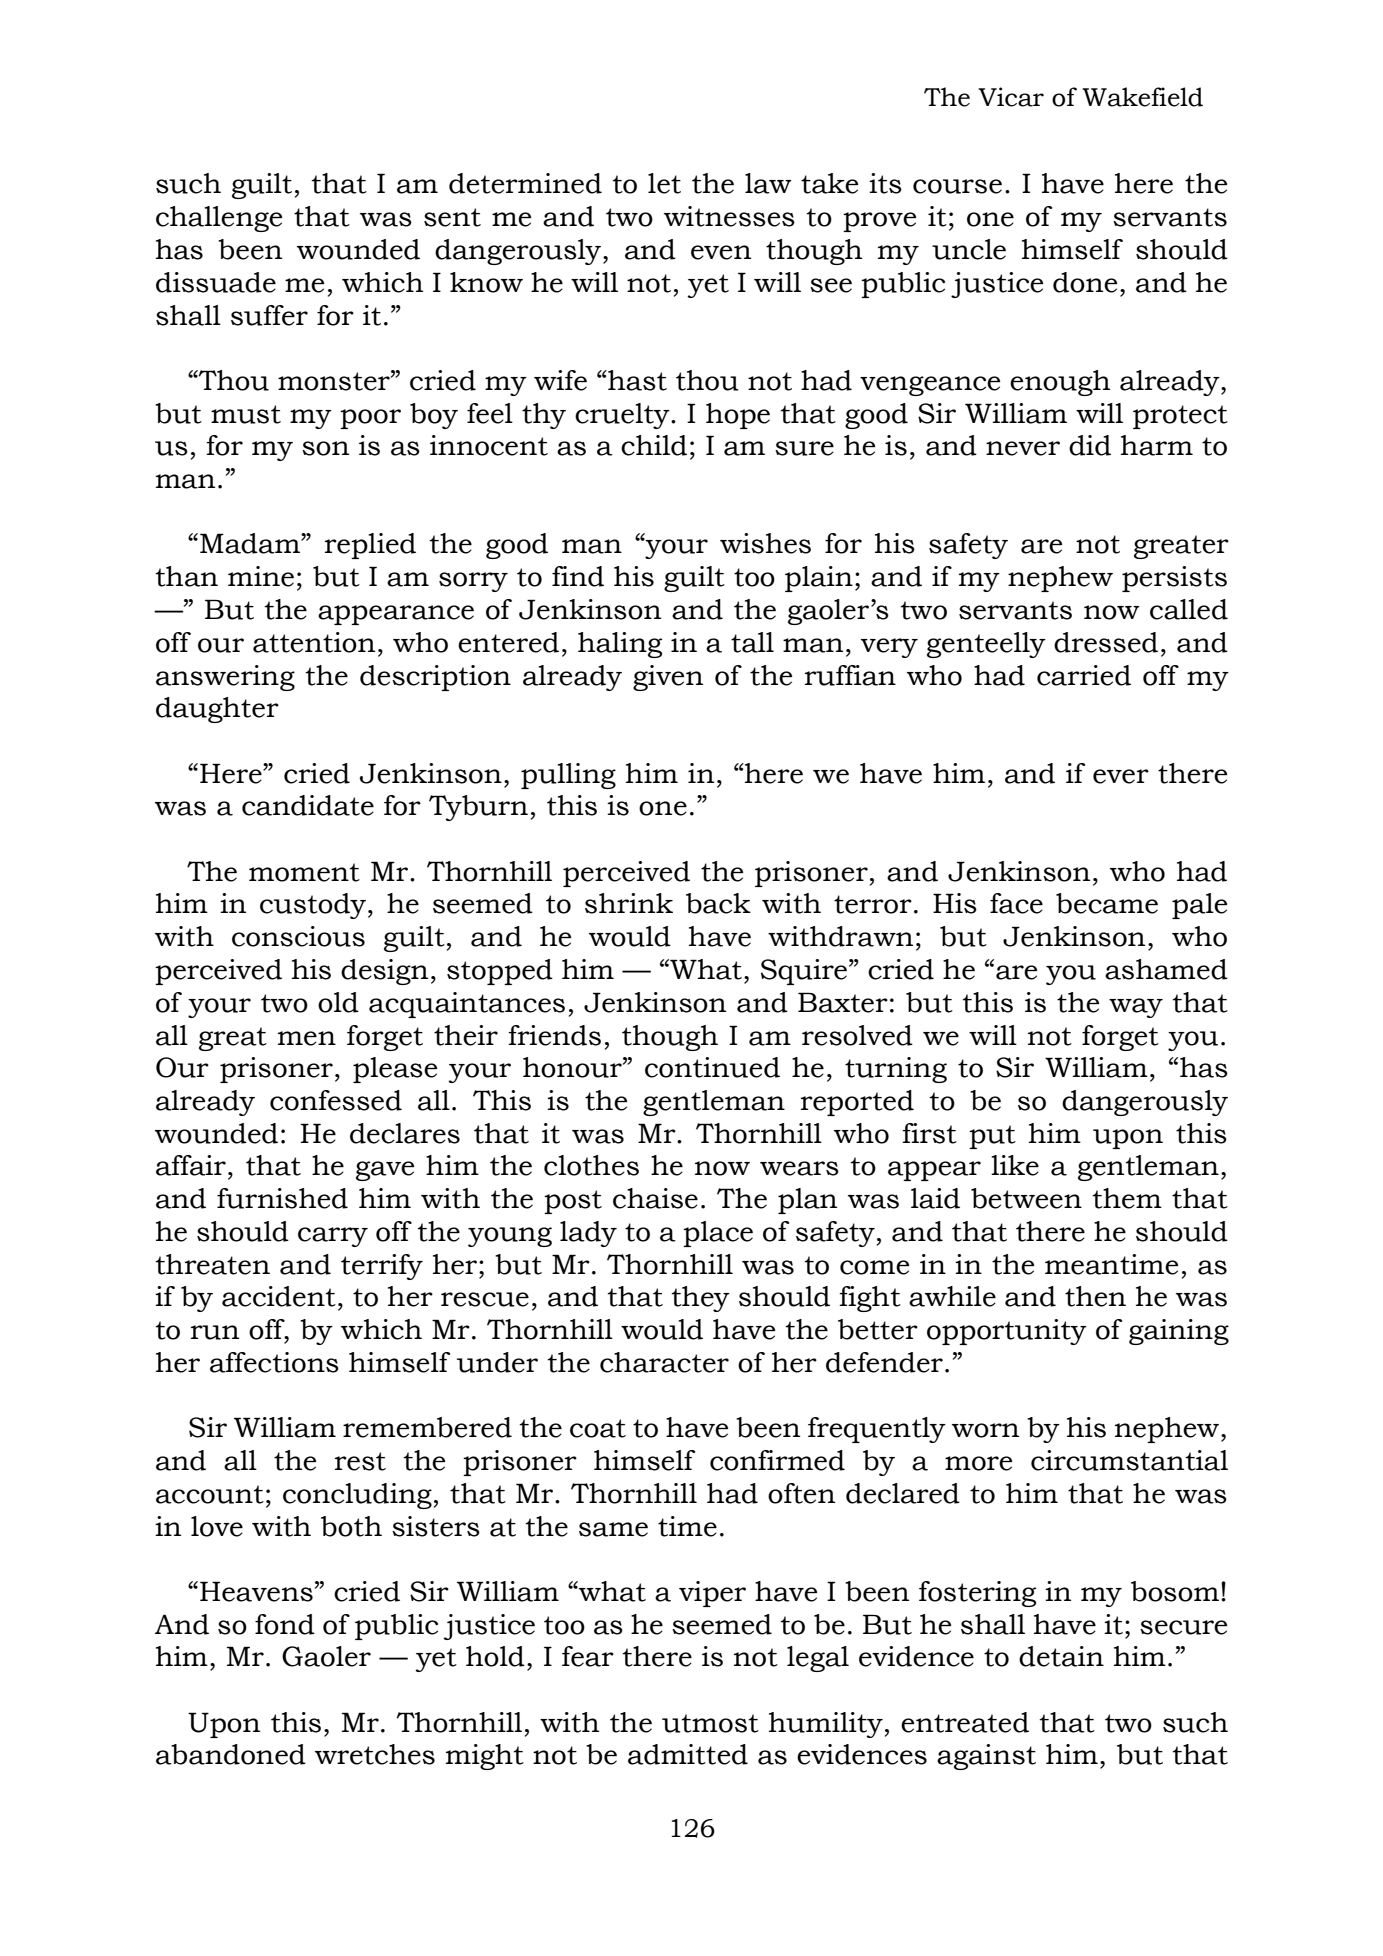 This document has width=1383, height=1956. Describe the element at coordinates (375, 1754) in the document. I see `wretches` at that location.
